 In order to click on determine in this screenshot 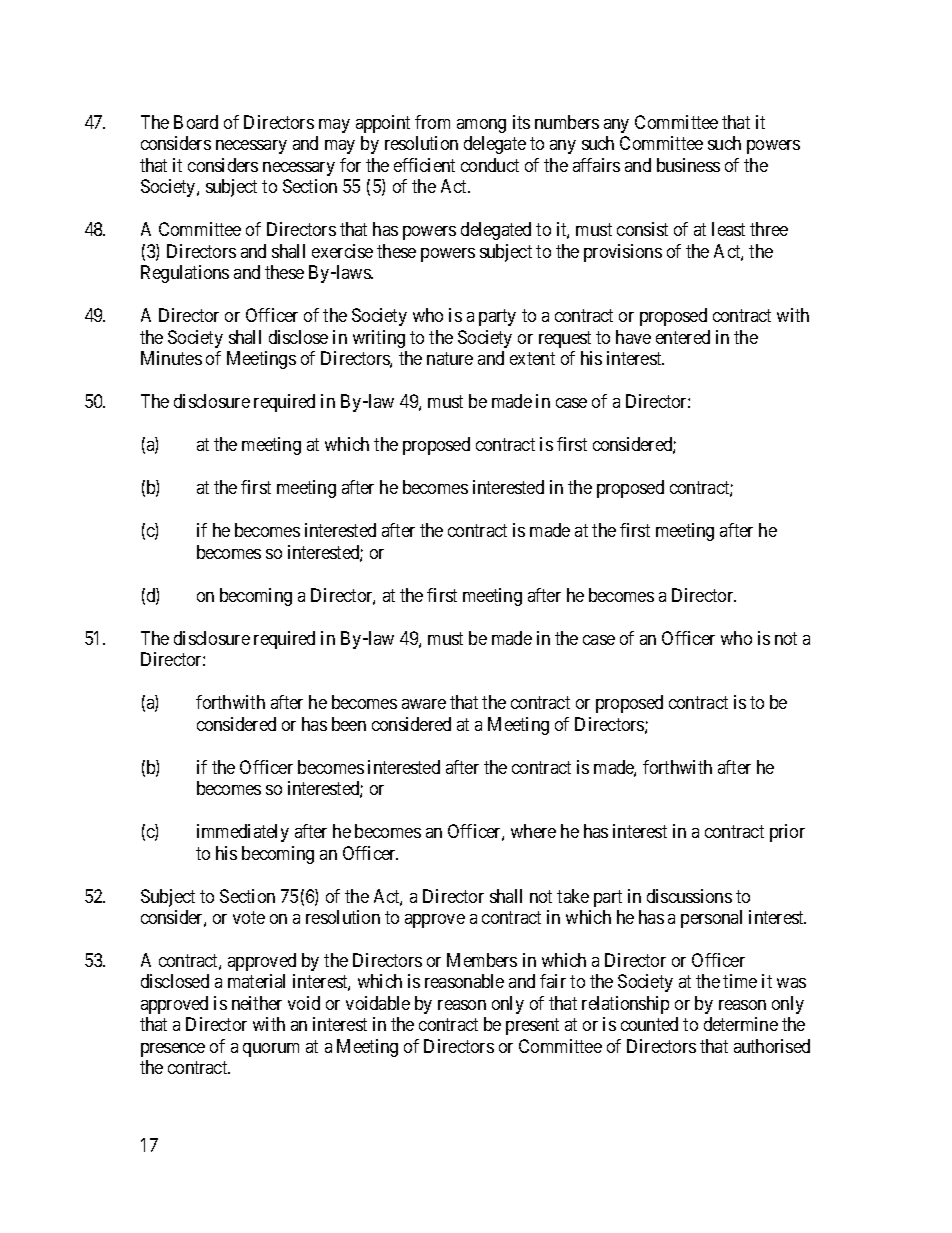, I will do `click(741, 1024)`.
